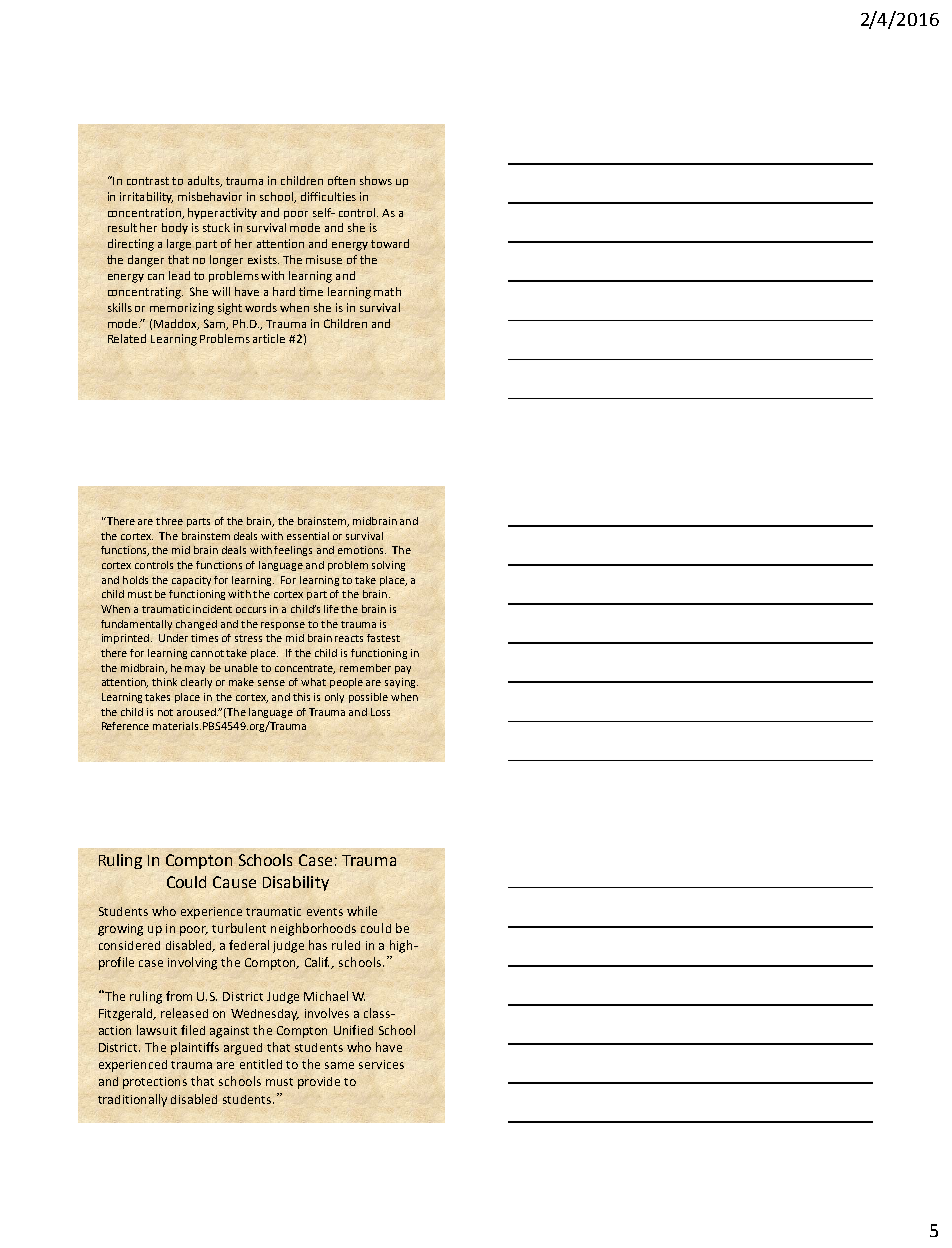 The height and width of the screenshot is (1248, 952). Describe the element at coordinates (362, 911) in the screenshot. I see `while` at that location.
